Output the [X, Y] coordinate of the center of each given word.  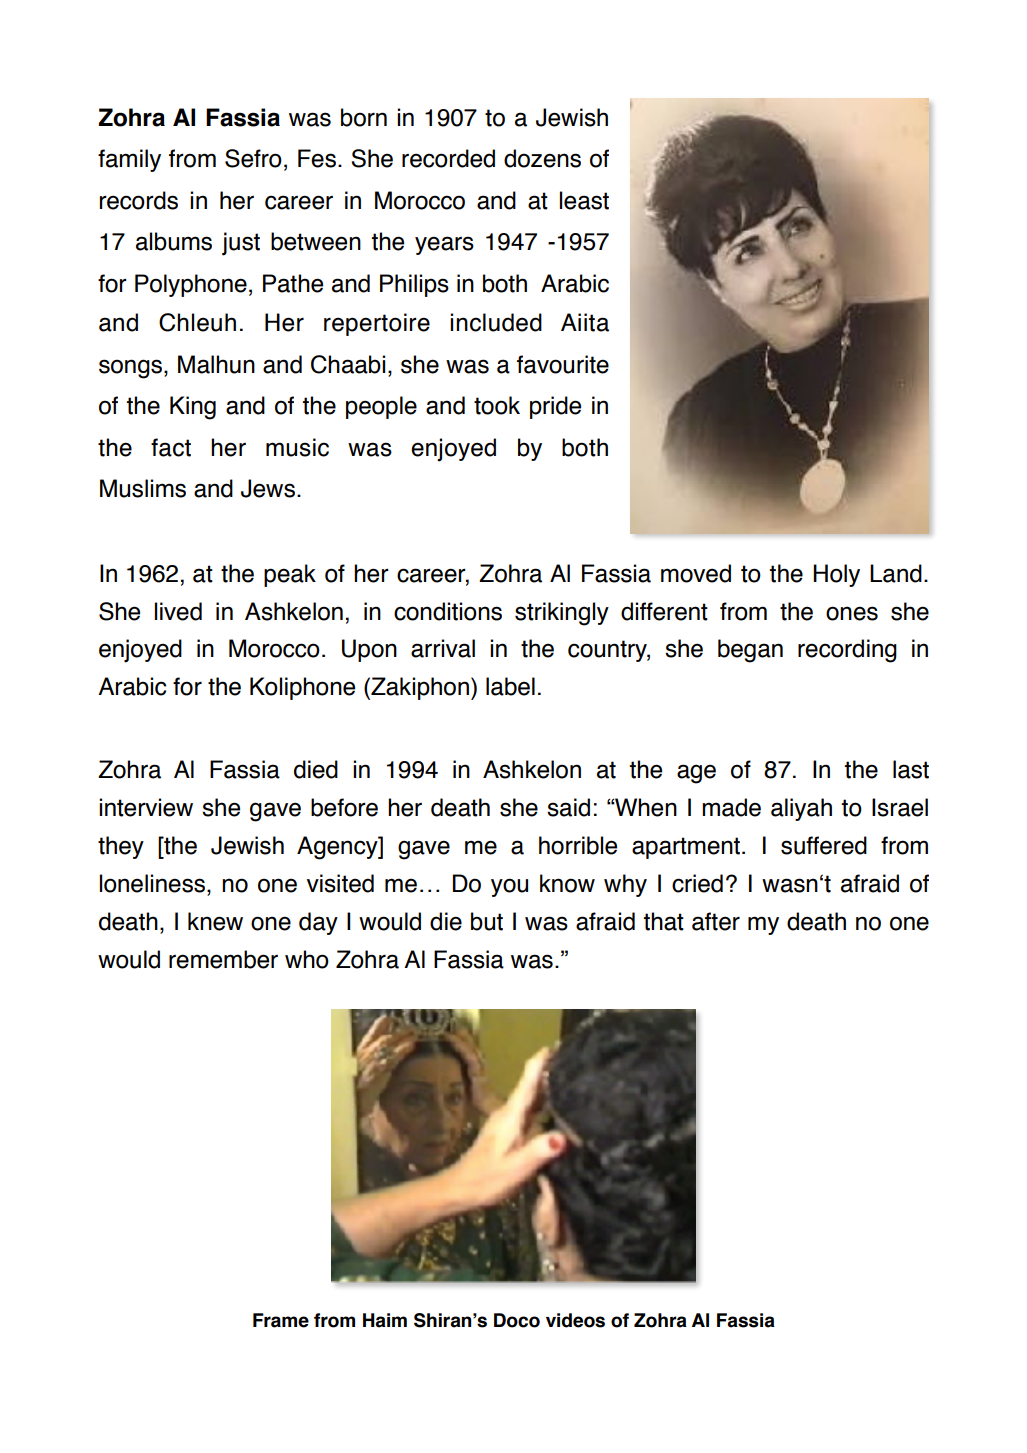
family [129, 160]
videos [575, 1320]
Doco [517, 1320]
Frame [281, 1320]
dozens [542, 158]
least [584, 200]
